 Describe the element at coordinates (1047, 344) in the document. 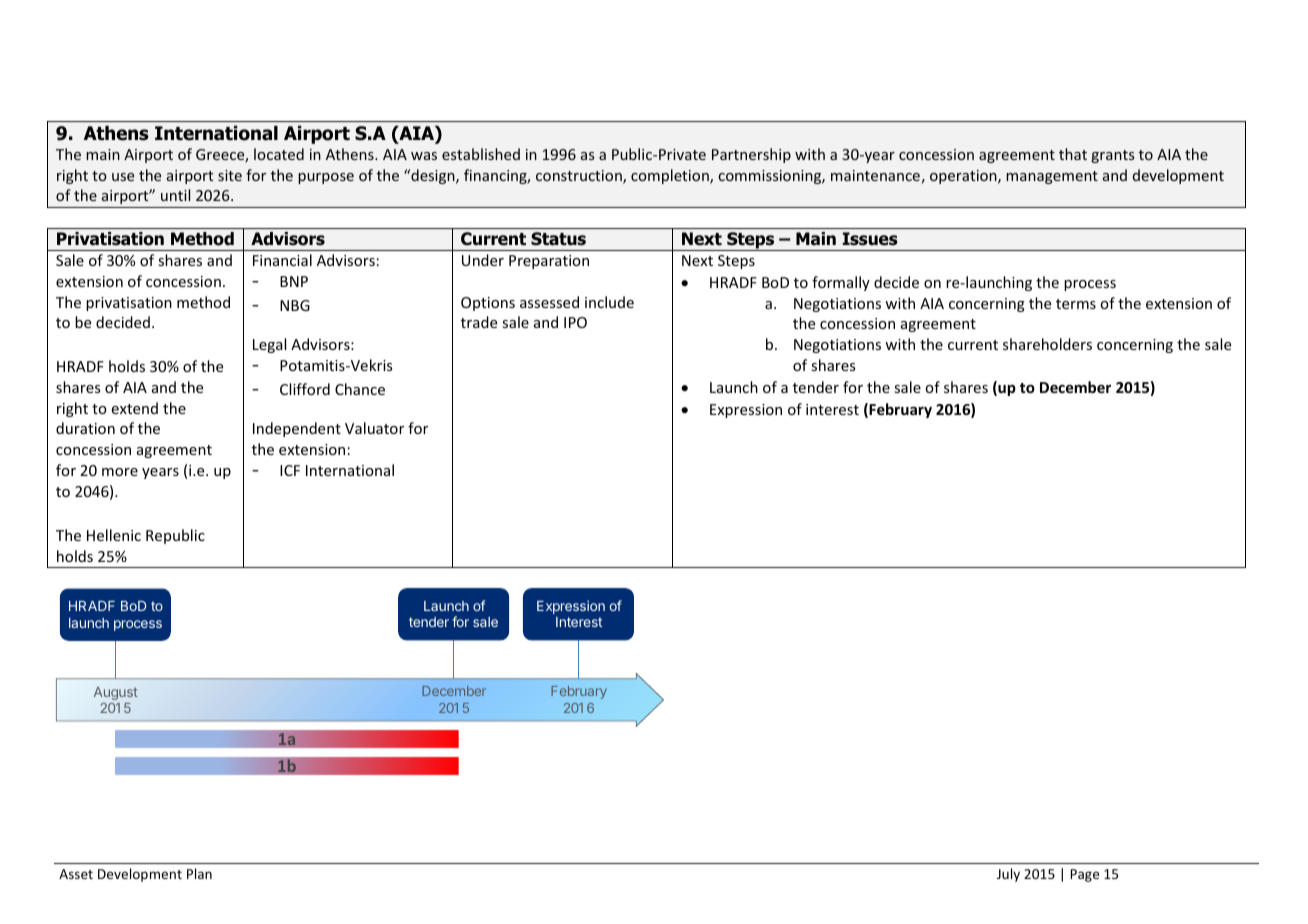

I see `shareholders` at that location.
